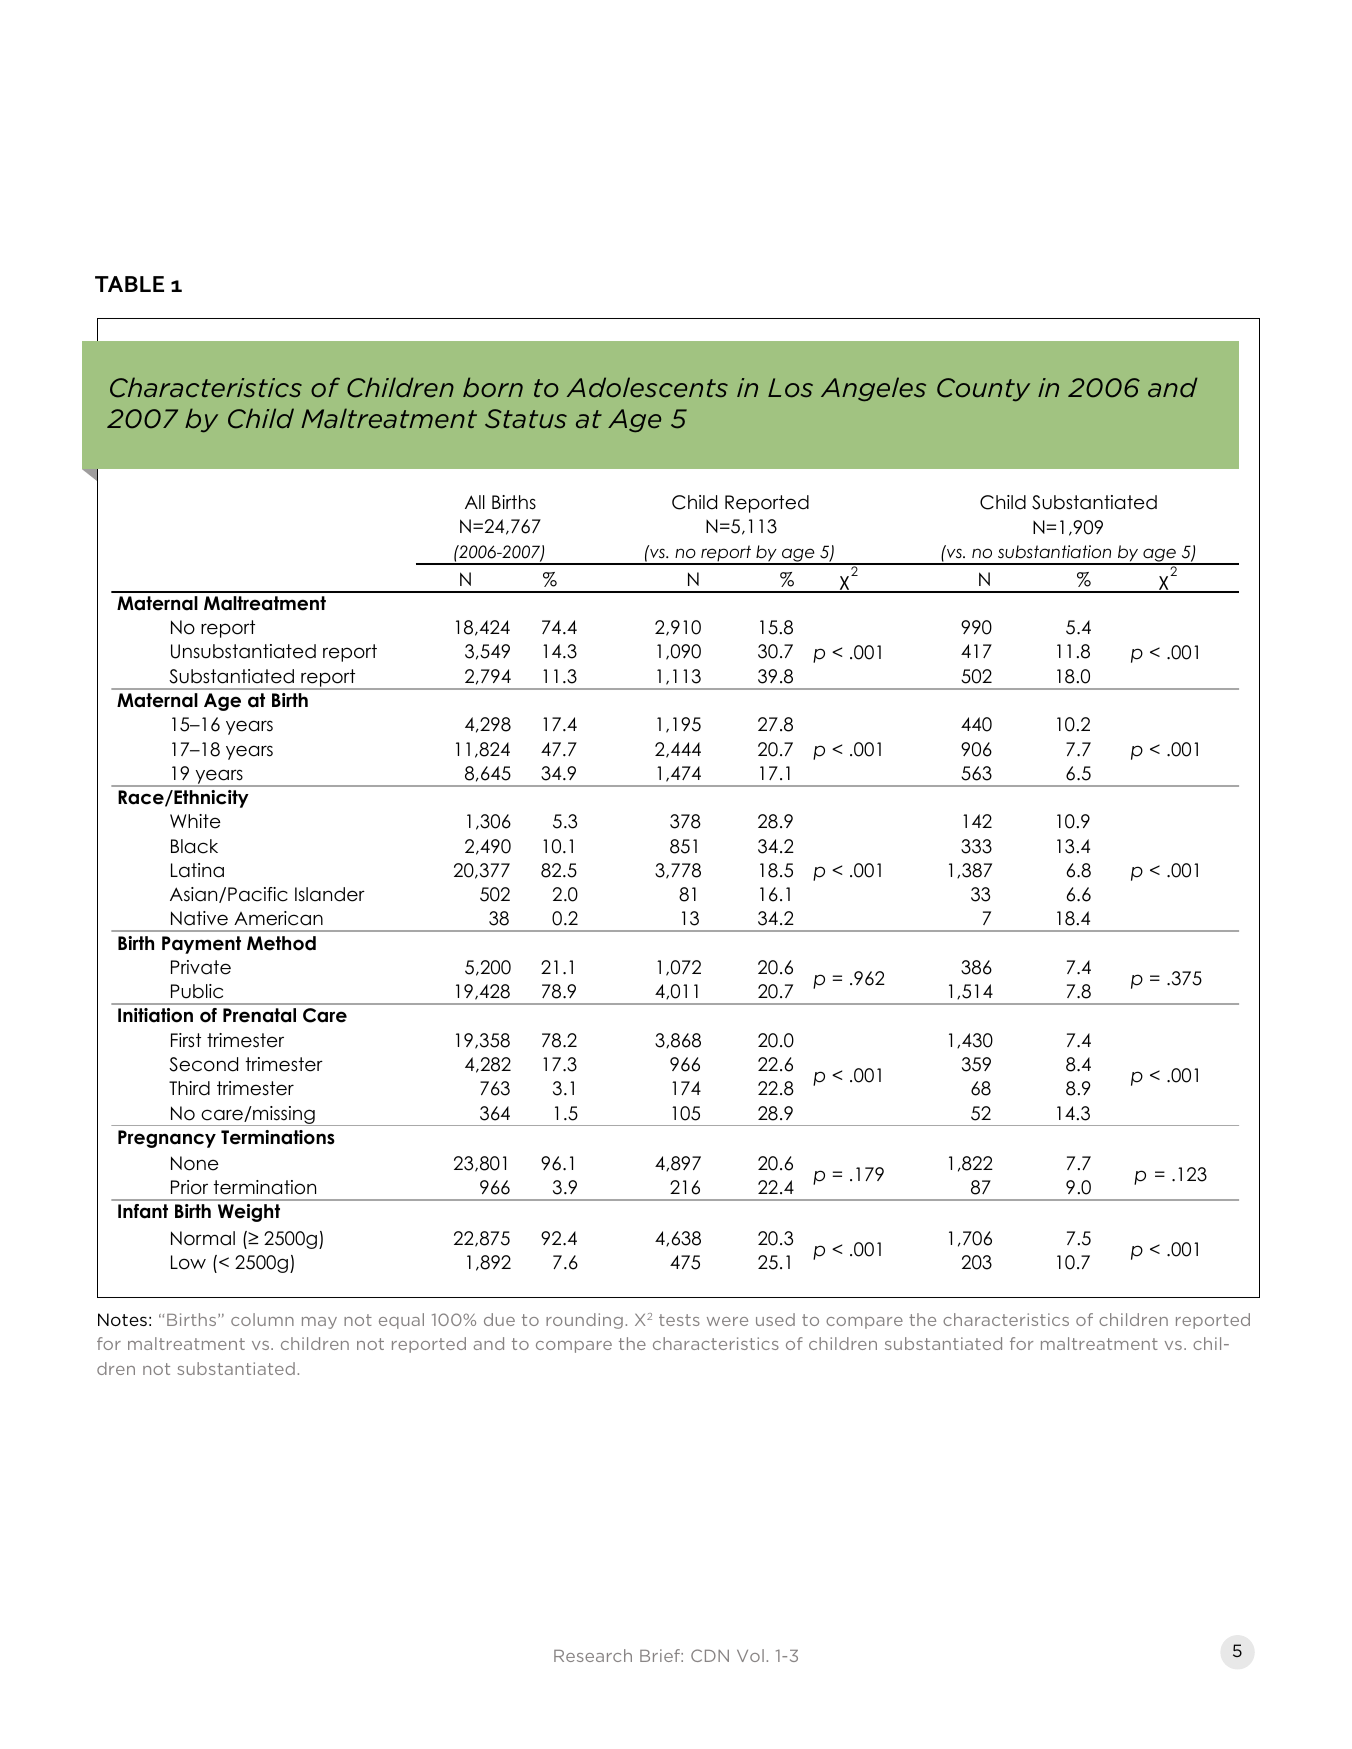 The height and width of the screenshot is (1749, 1352). What do you see at coordinates (775, 1319) in the screenshot?
I see `used` at bounding box center [775, 1319].
